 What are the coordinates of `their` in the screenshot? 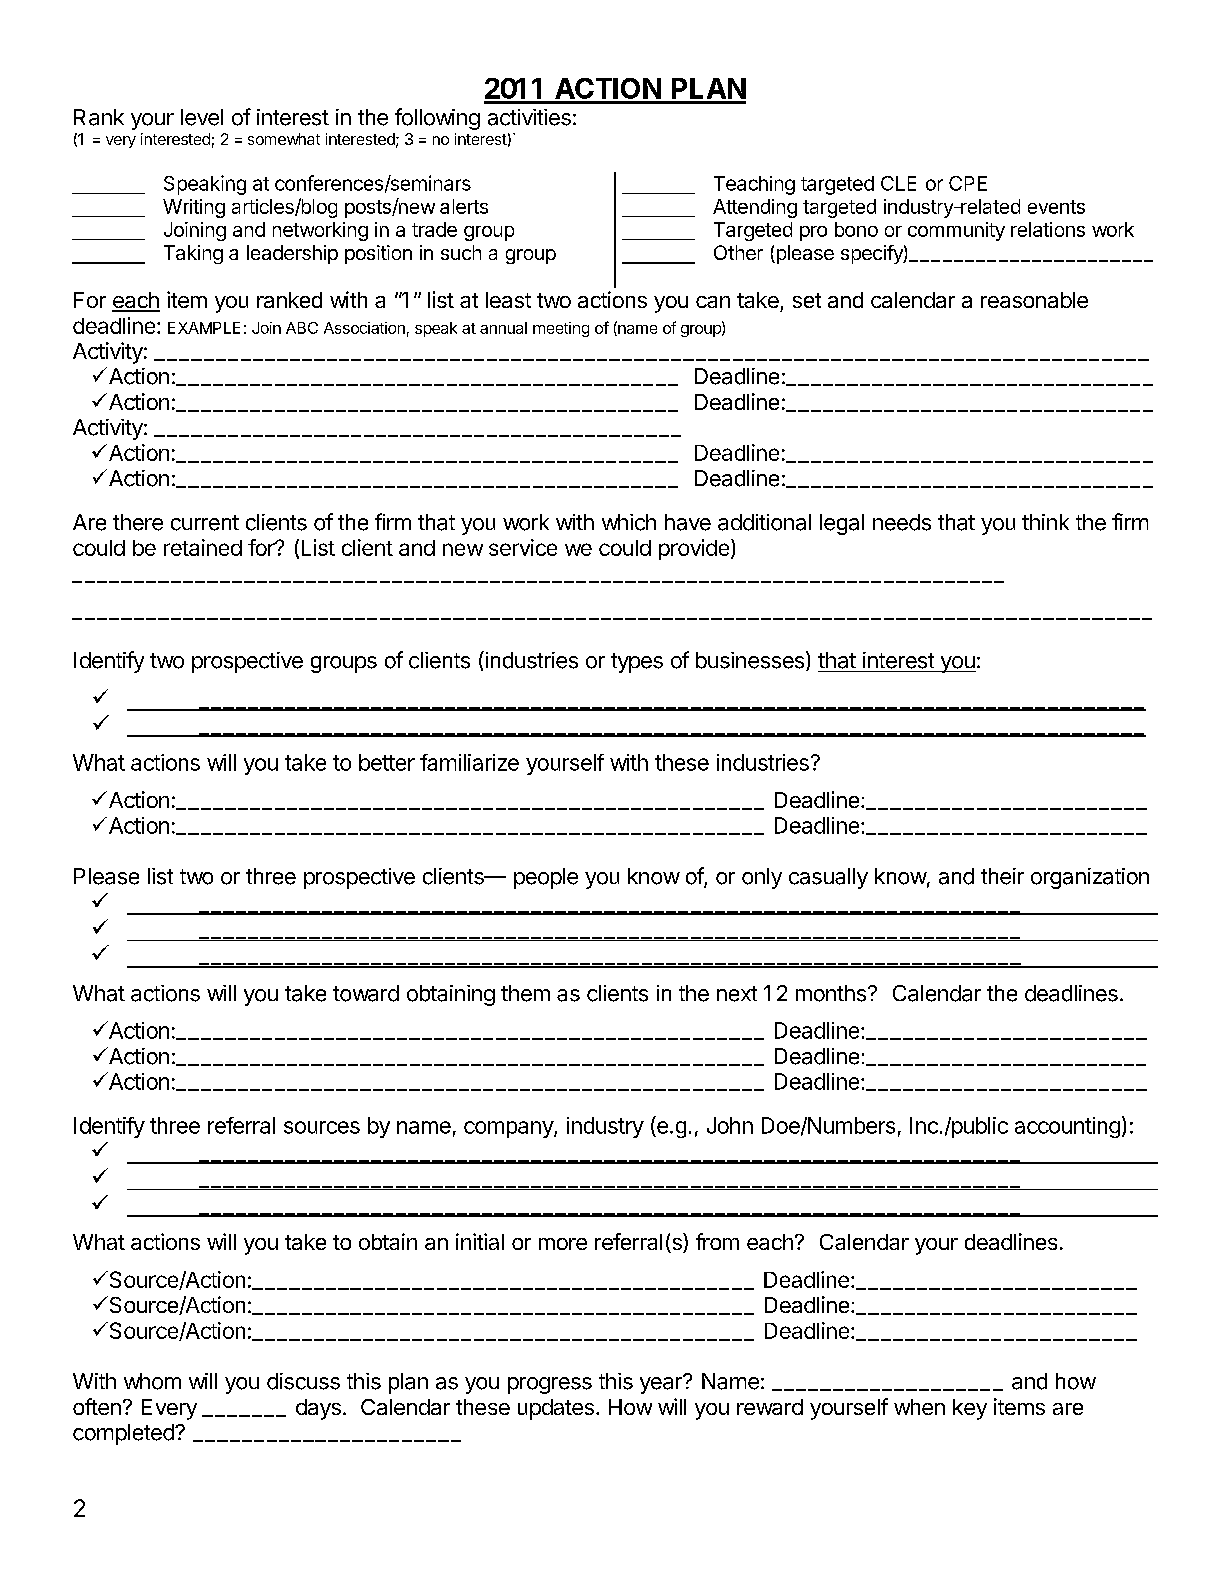 It's located at (1002, 876).
